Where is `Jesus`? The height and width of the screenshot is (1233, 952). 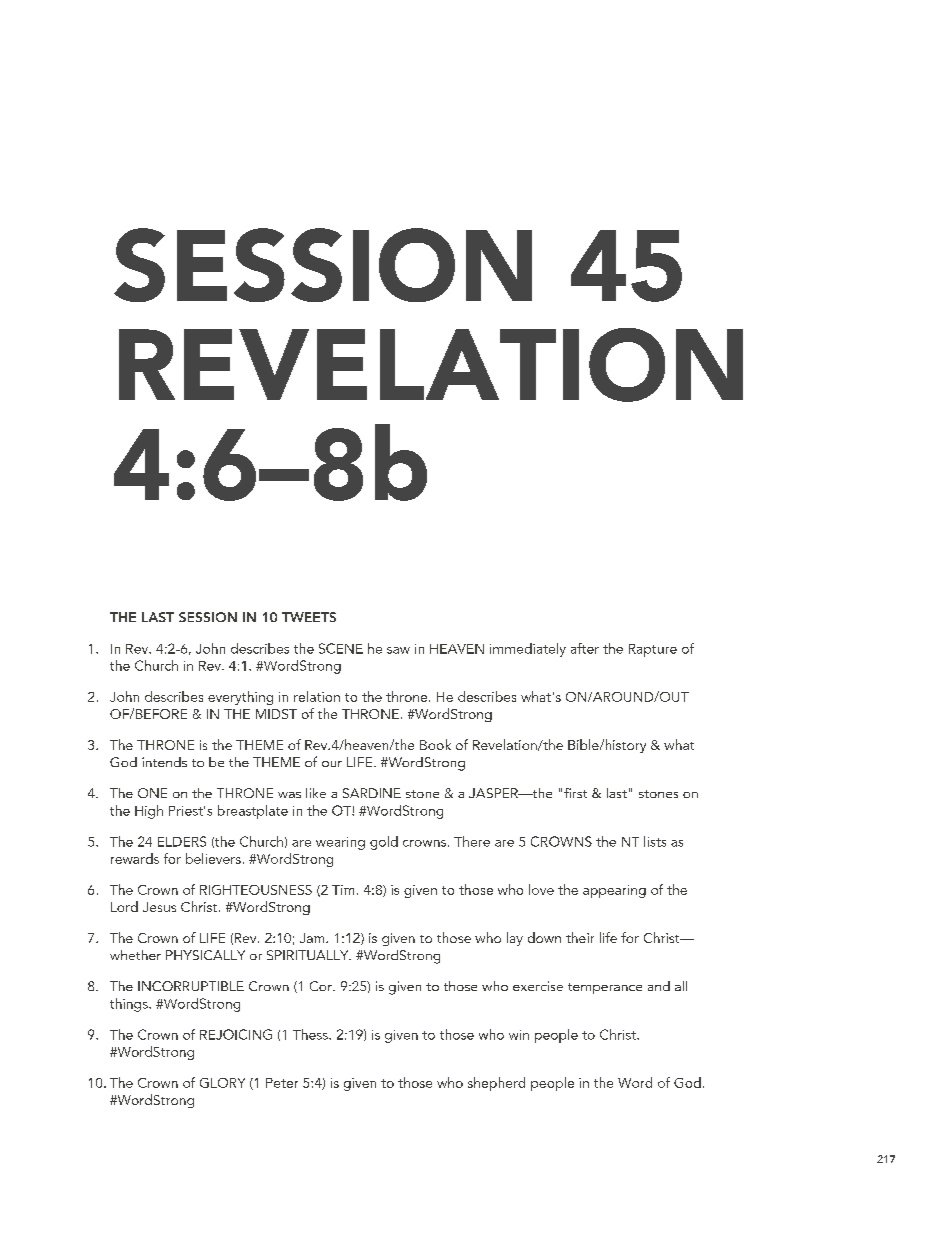 Jesus is located at coordinates (159, 907).
